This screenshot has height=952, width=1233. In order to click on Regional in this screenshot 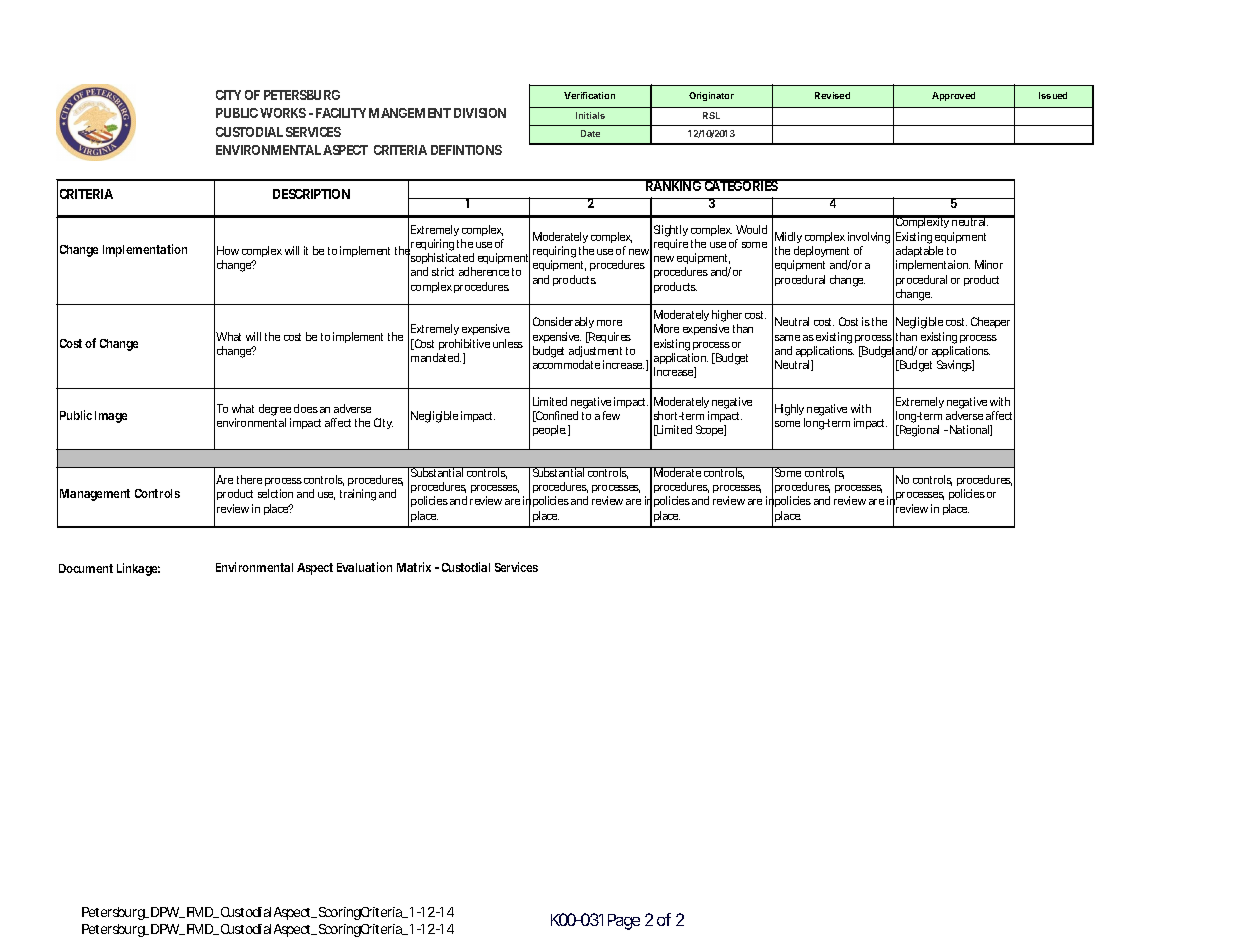, I will do `click(918, 431)`.
